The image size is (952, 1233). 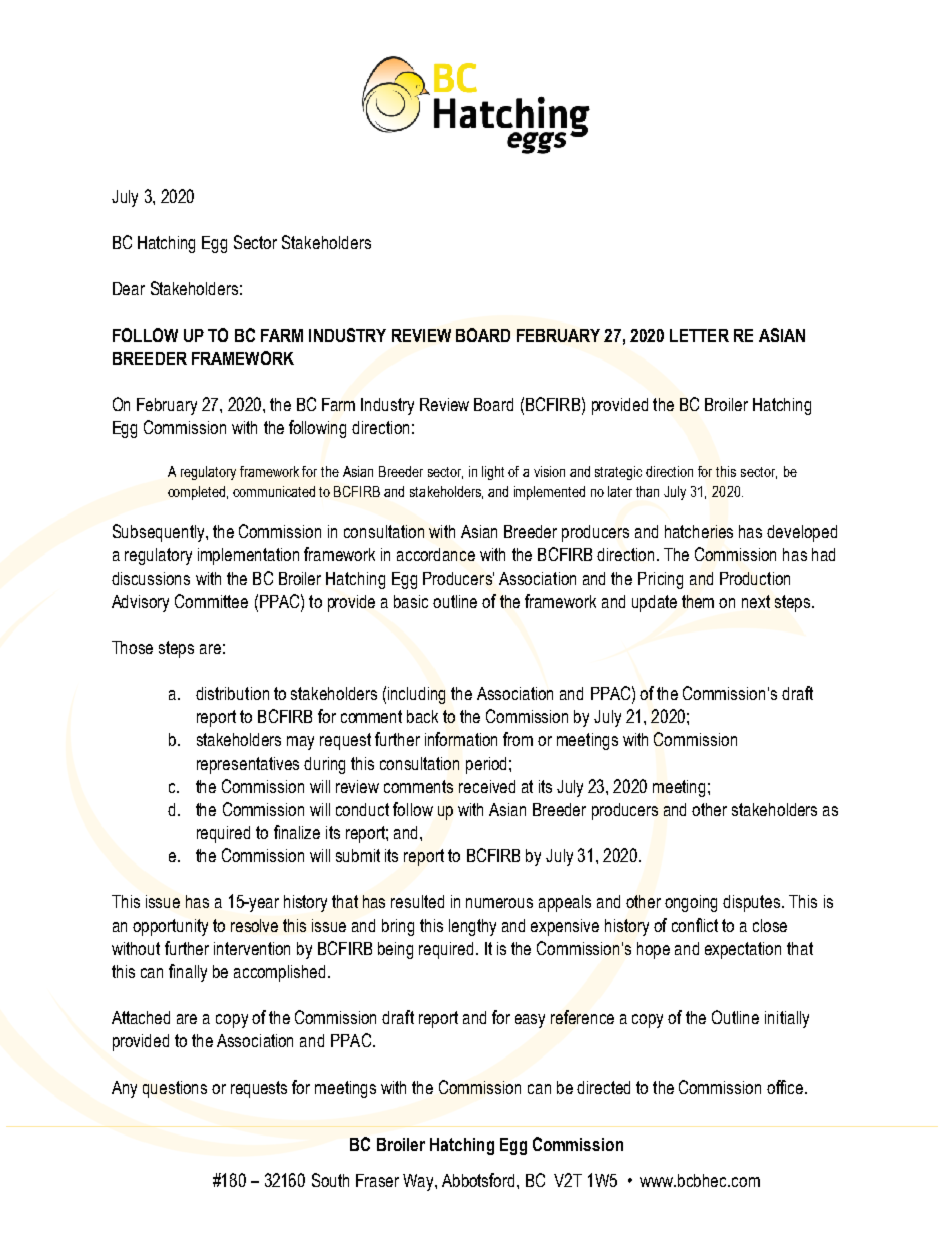 What do you see at coordinates (699, 531) in the page?
I see `hatcheries` at bounding box center [699, 531].
